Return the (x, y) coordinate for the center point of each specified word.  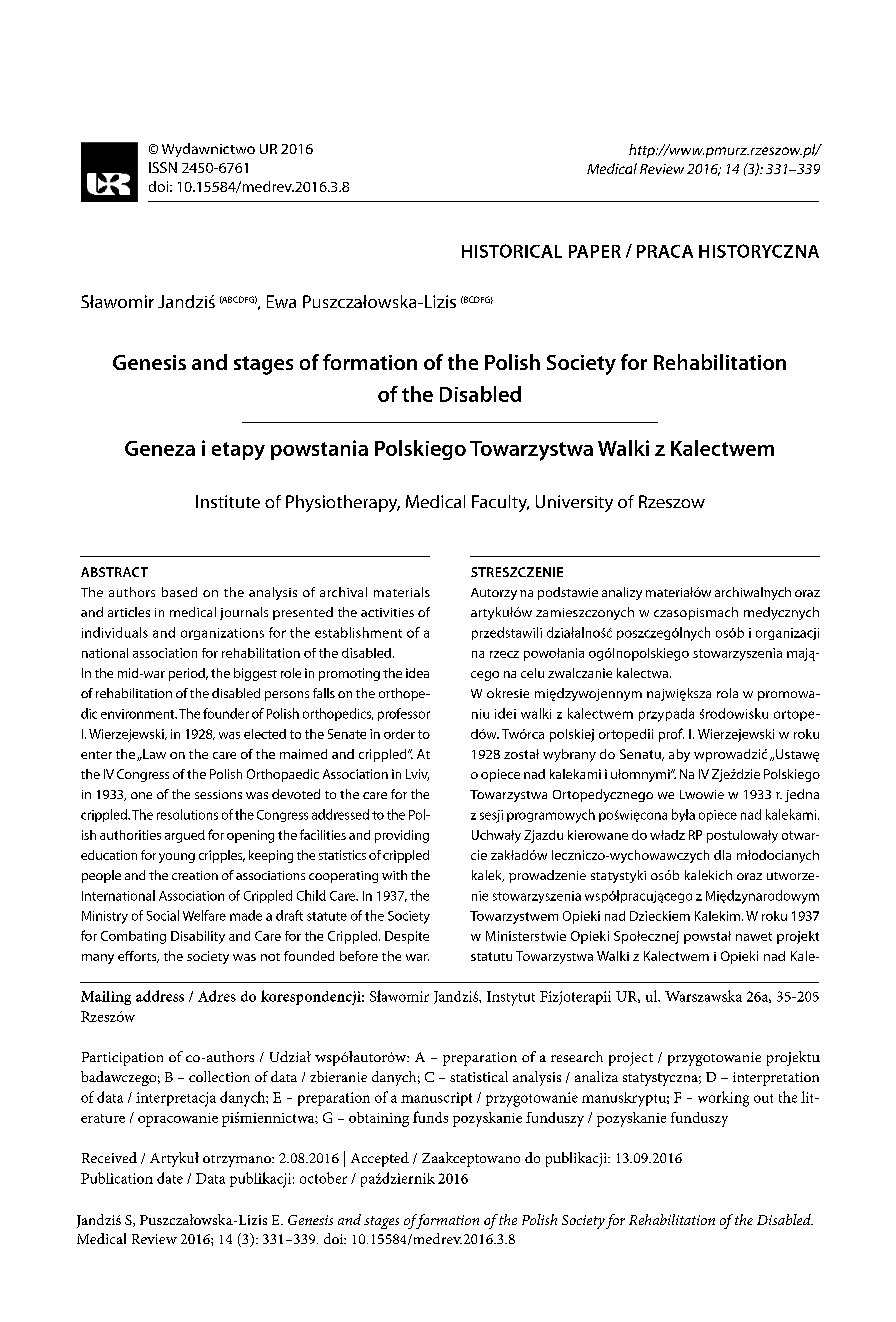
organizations (222, 634)
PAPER (595, 251)
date (170, 1178)
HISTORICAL (512, 251)
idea (417, 673)
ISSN (163, 167)
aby (679, 755)
